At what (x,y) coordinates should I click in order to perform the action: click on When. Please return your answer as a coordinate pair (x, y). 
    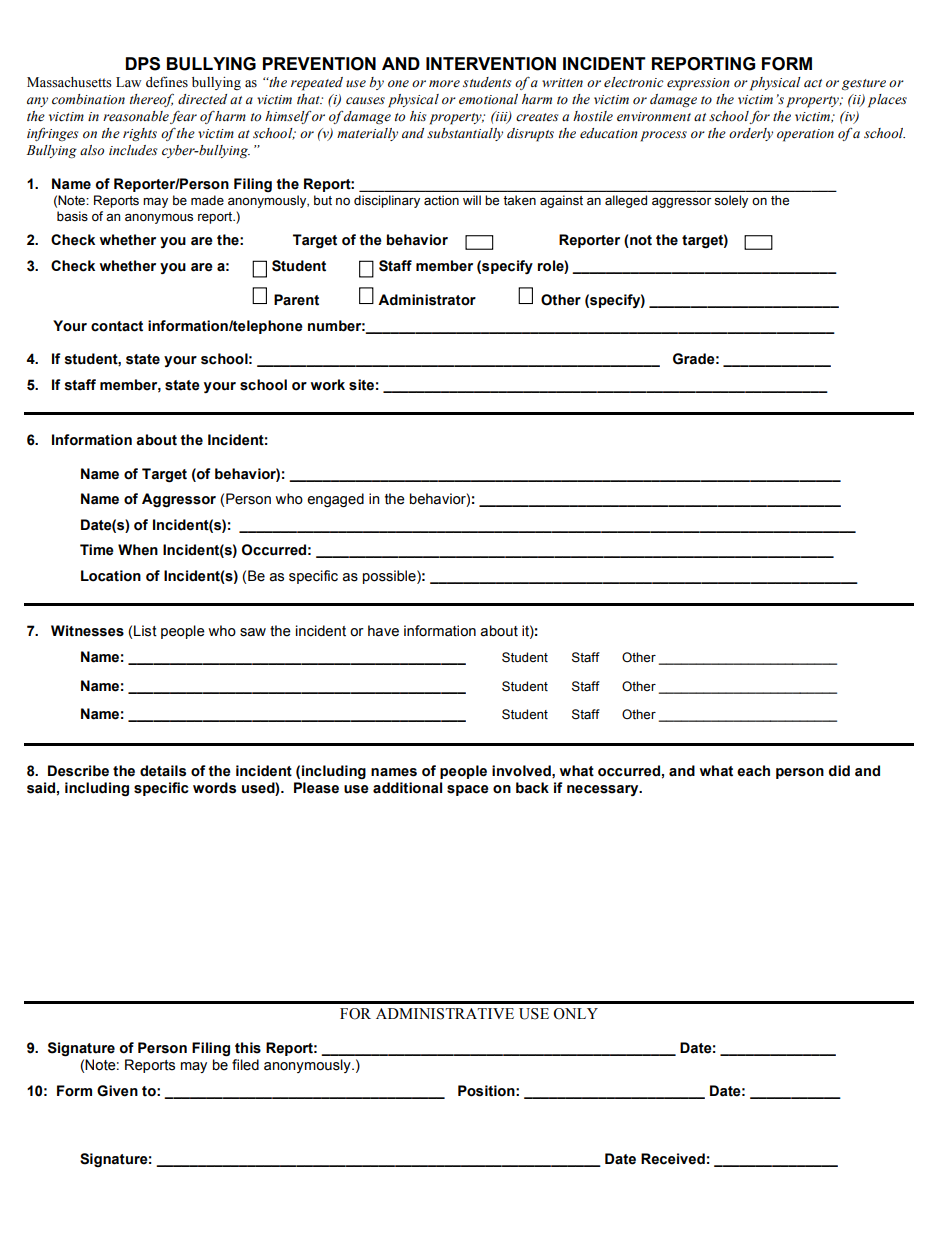
    Looking at the image, I should click on (138, 550).
